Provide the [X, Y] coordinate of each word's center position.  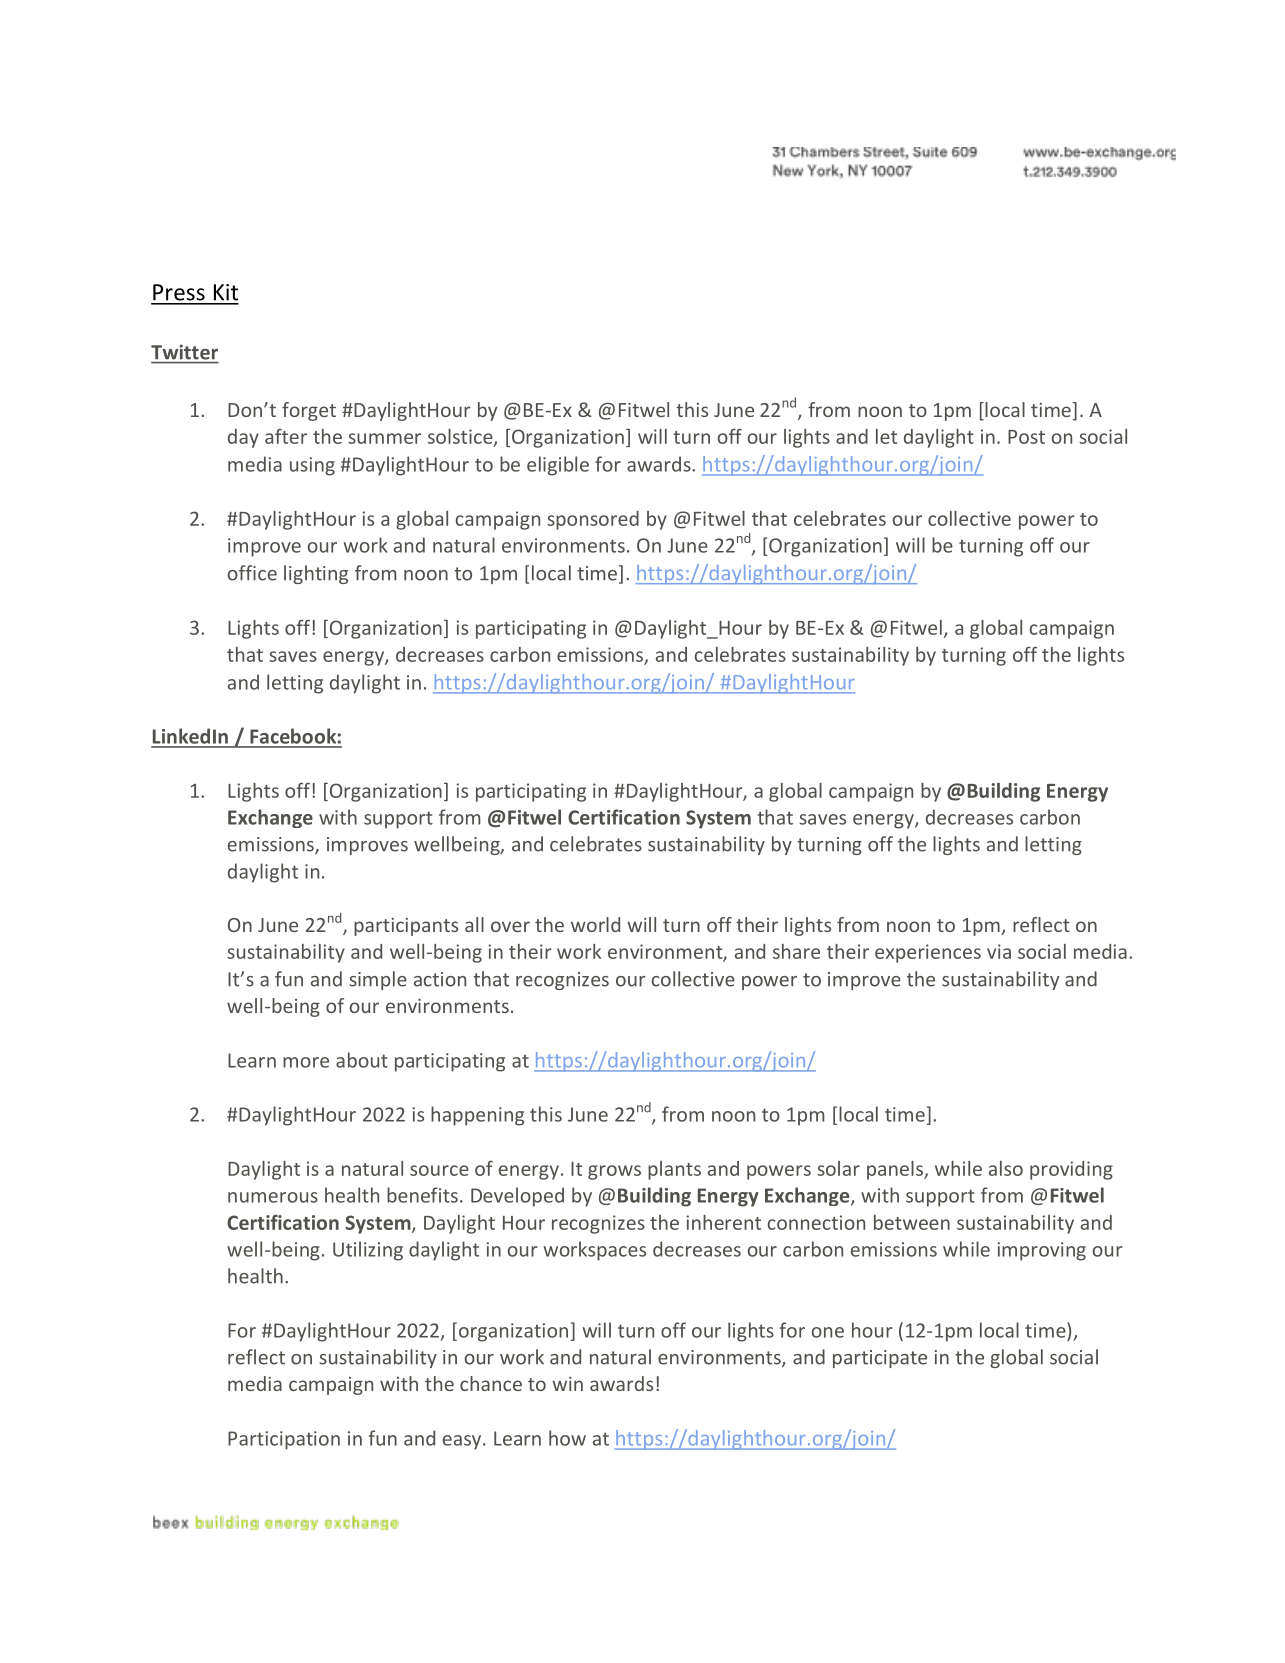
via [999, 951]
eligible [558, 466]
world [595, 924]
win [567, 1384]
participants [406, 927]
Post [1026, 437]
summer [384, 438]
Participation [284, 1440]
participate [880, 1359]
